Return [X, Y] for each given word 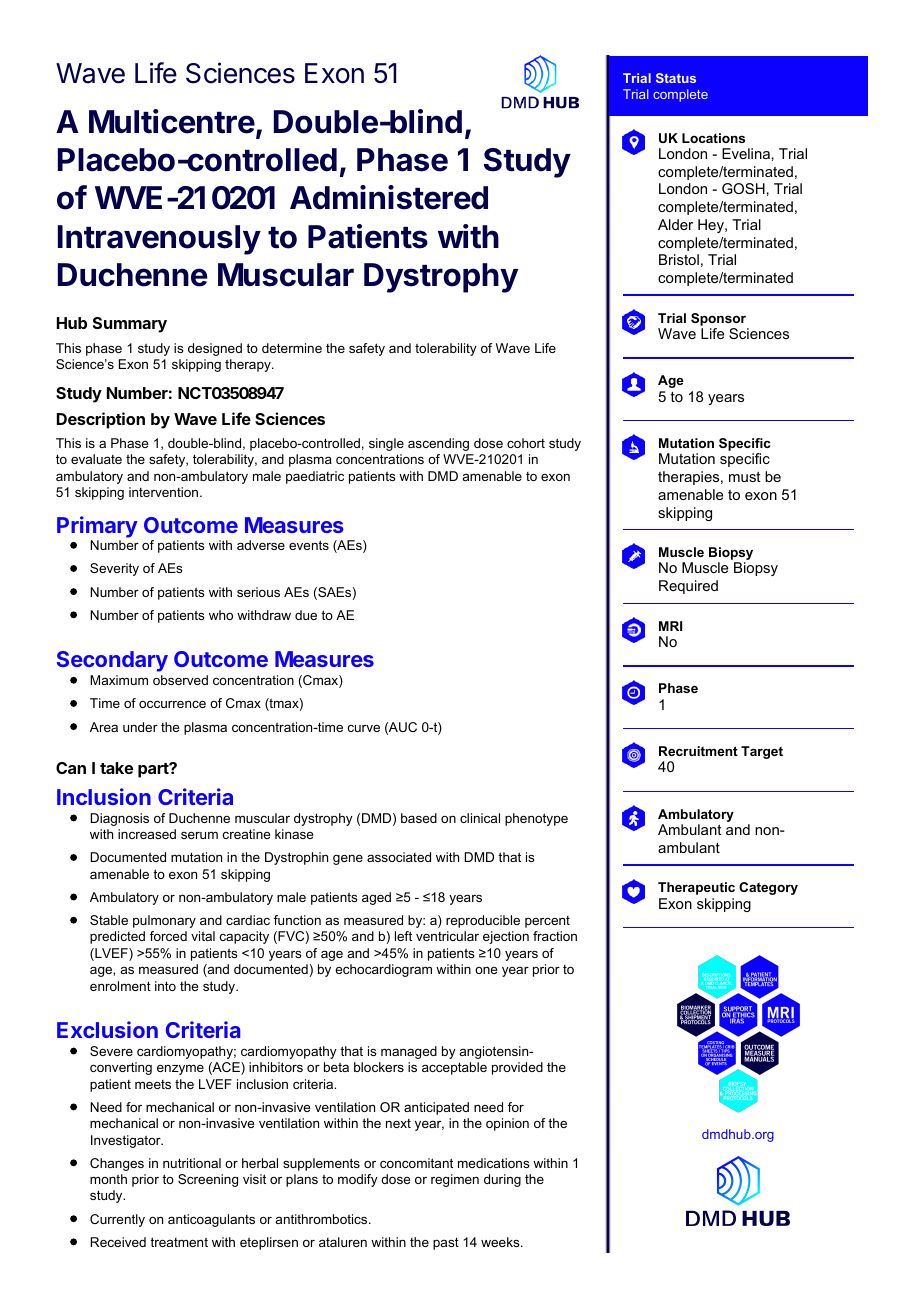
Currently [117, 1220]
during [502, 1180]
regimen [455, 1180]
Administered [389, 197]
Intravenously [159, 240]
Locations [713, 138]
